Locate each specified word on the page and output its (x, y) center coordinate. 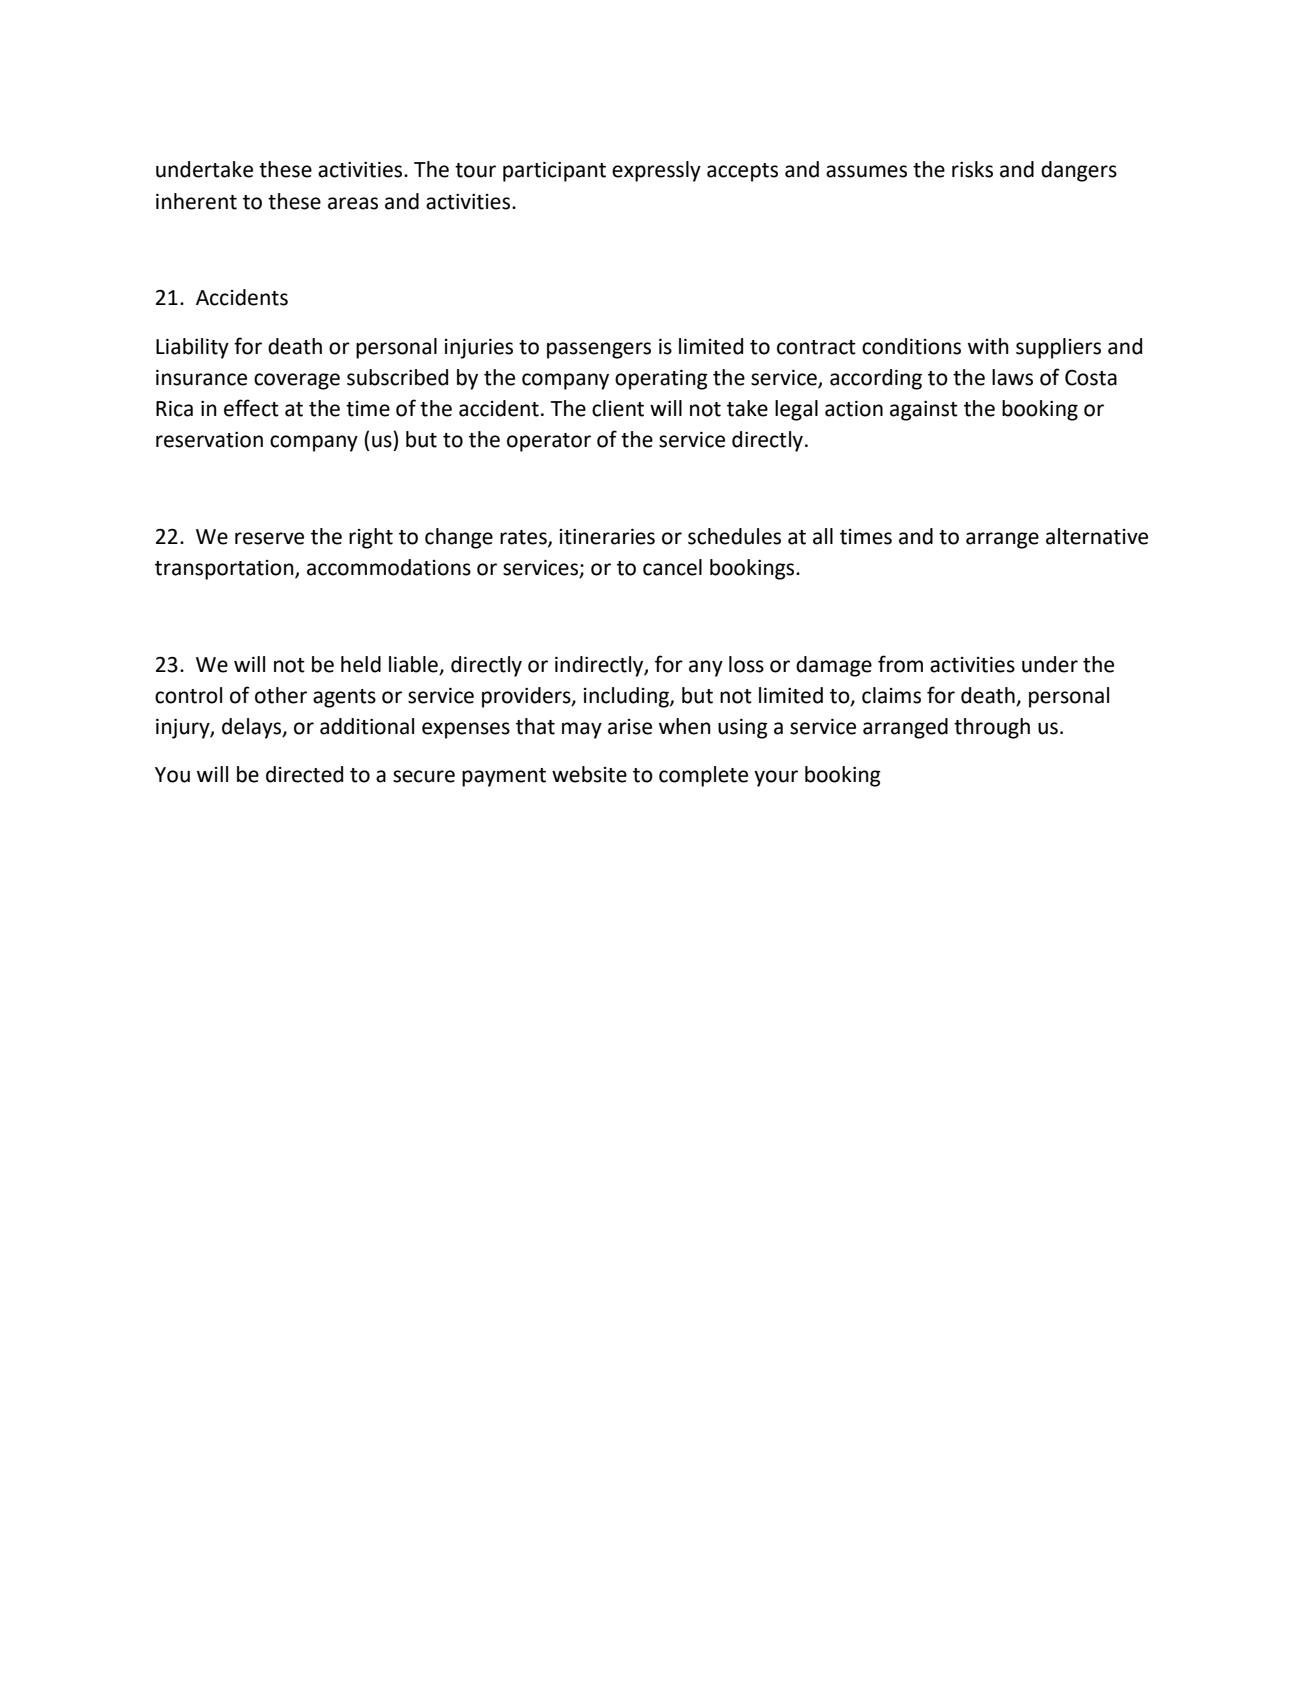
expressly (656, 171)
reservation (209, 440)
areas (353, 203)
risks (972, 169)
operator (549, 442)
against (924, 411)
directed (304, 774)
